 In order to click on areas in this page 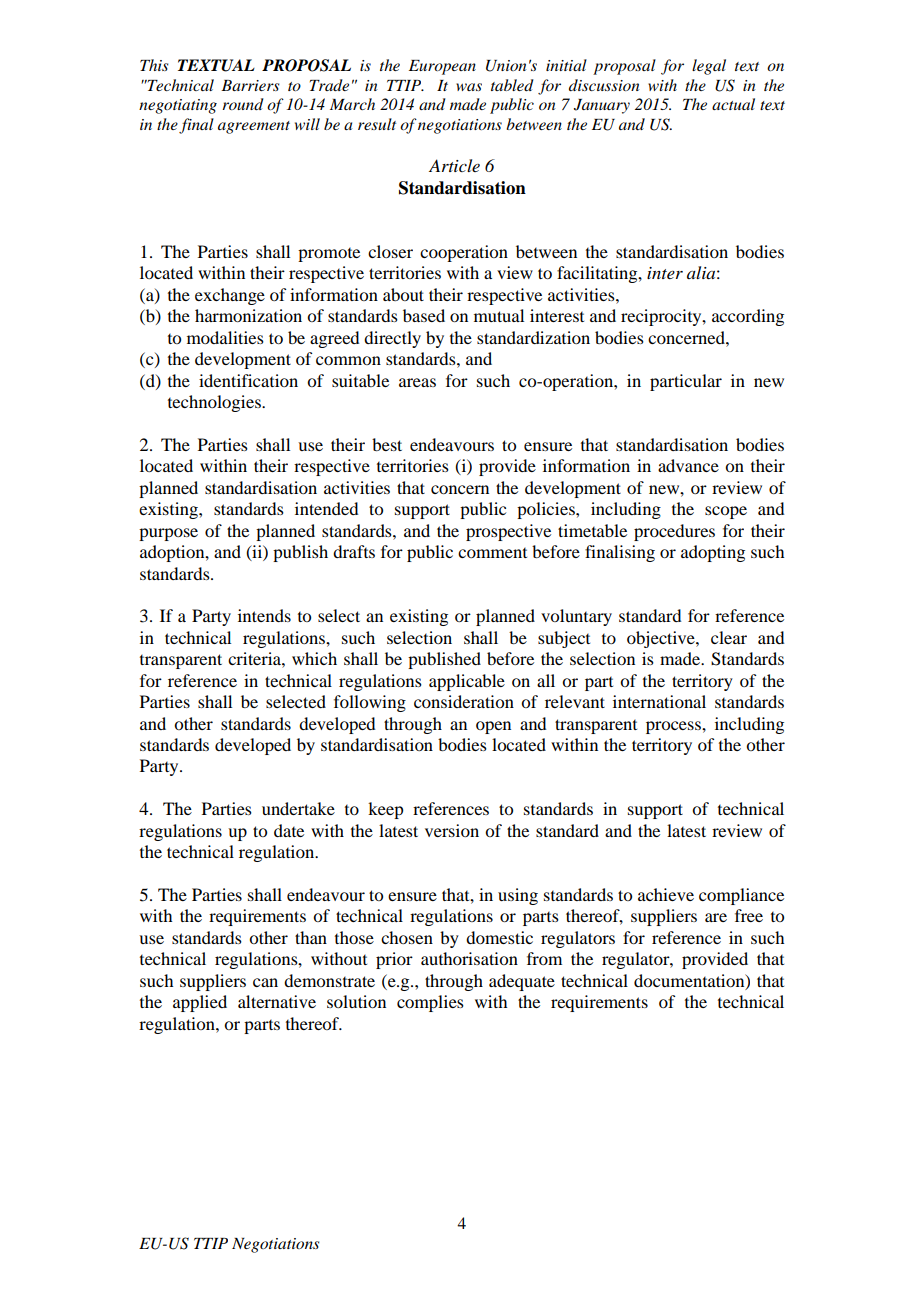, I will do `click(417, 382)`.
